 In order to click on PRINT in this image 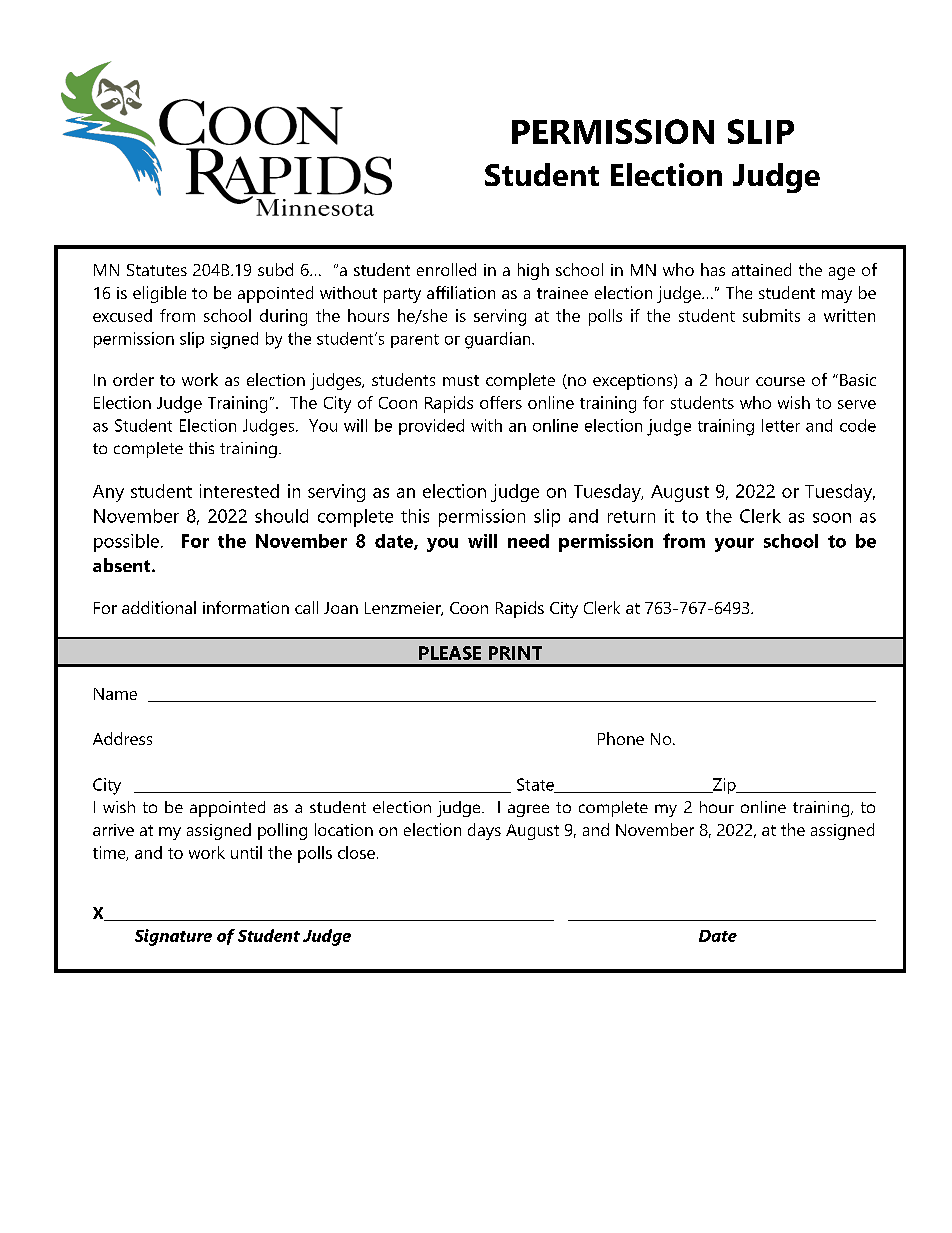, I will do `click(515, 653)`.
